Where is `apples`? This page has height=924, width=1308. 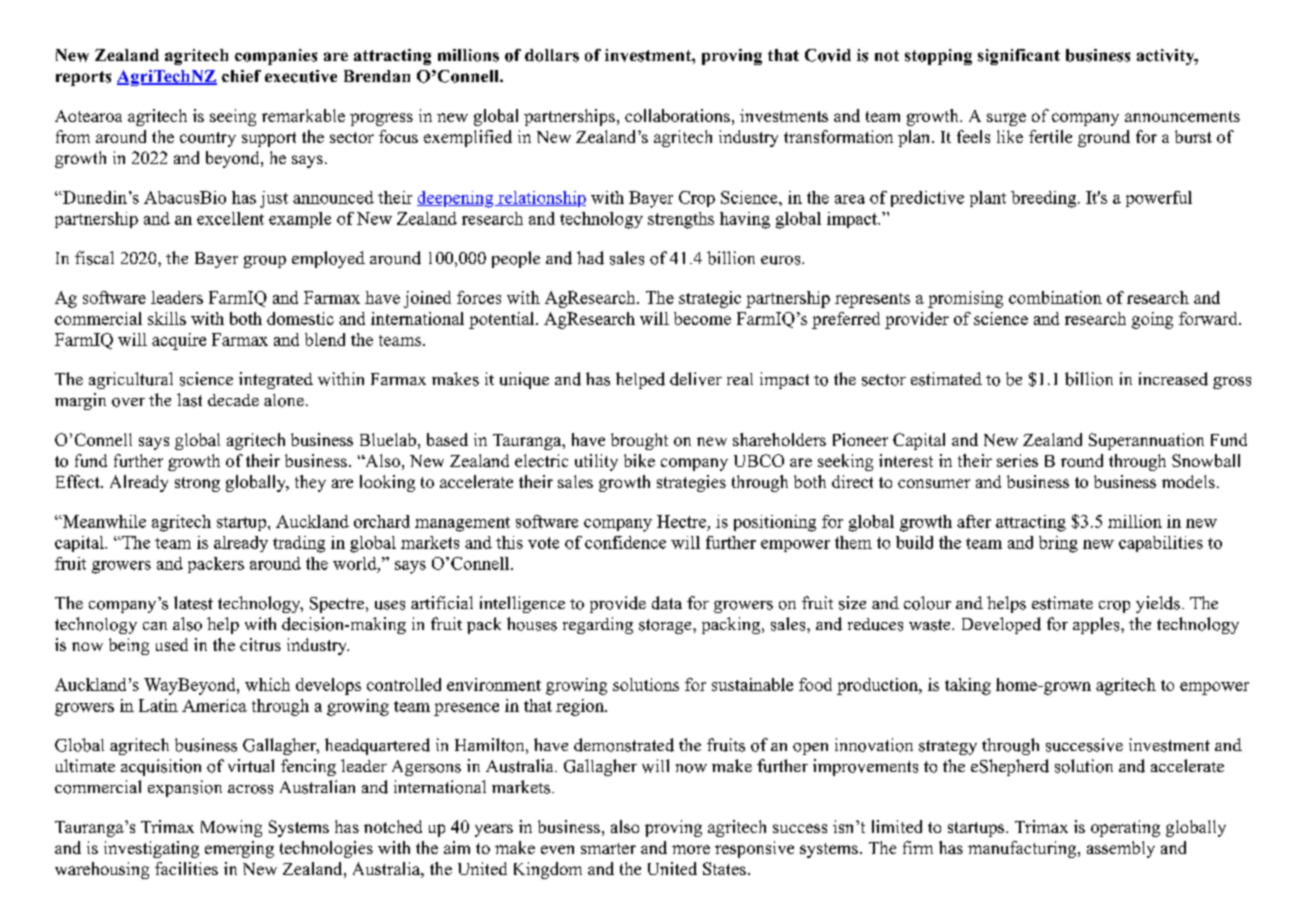 apples is located at coordinates (1096, 625).
